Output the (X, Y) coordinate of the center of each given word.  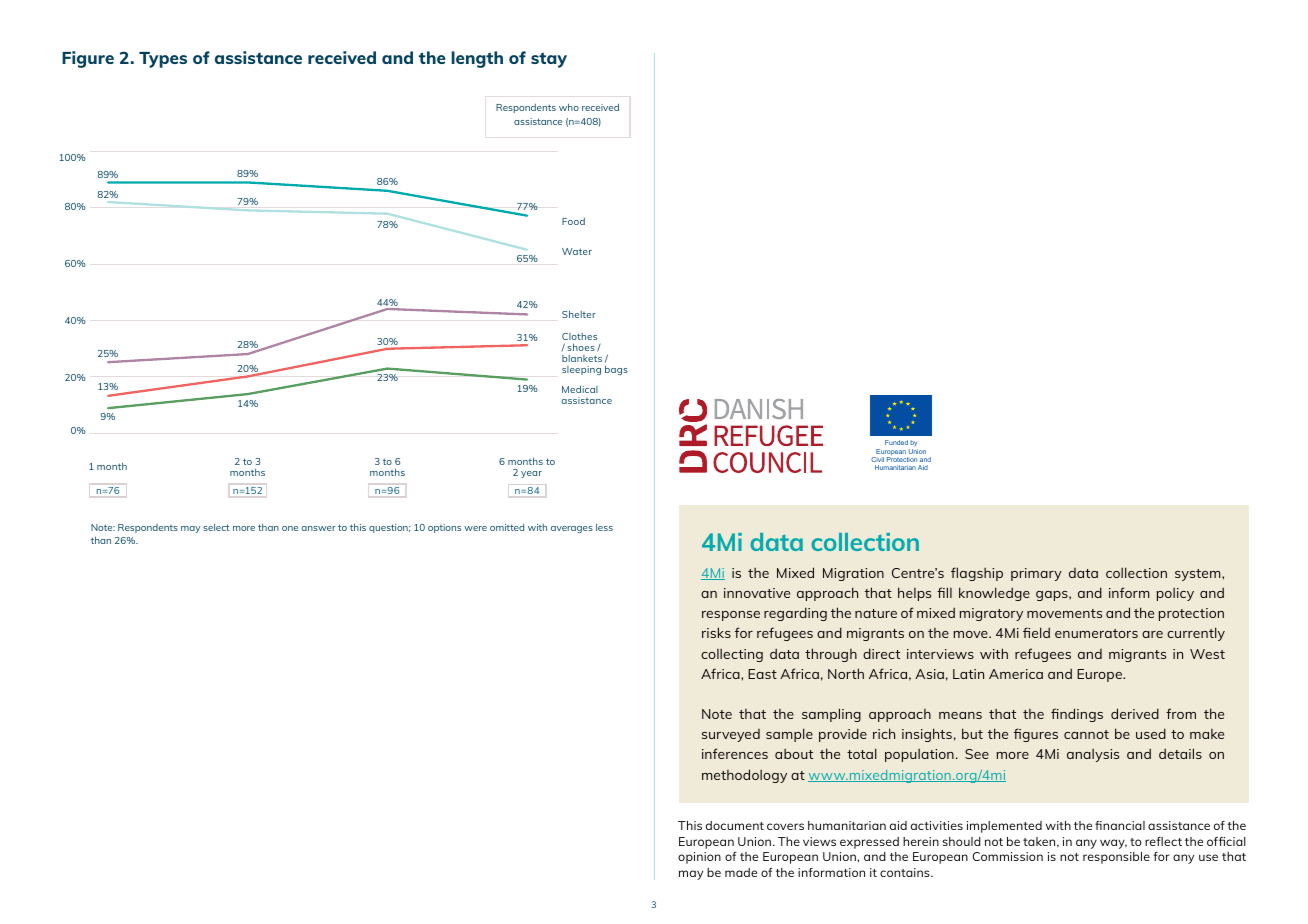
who (569, 107)
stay (549, 60)
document (735, 825)
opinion (699, 858)
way (1113, 844)
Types (163, 60)
